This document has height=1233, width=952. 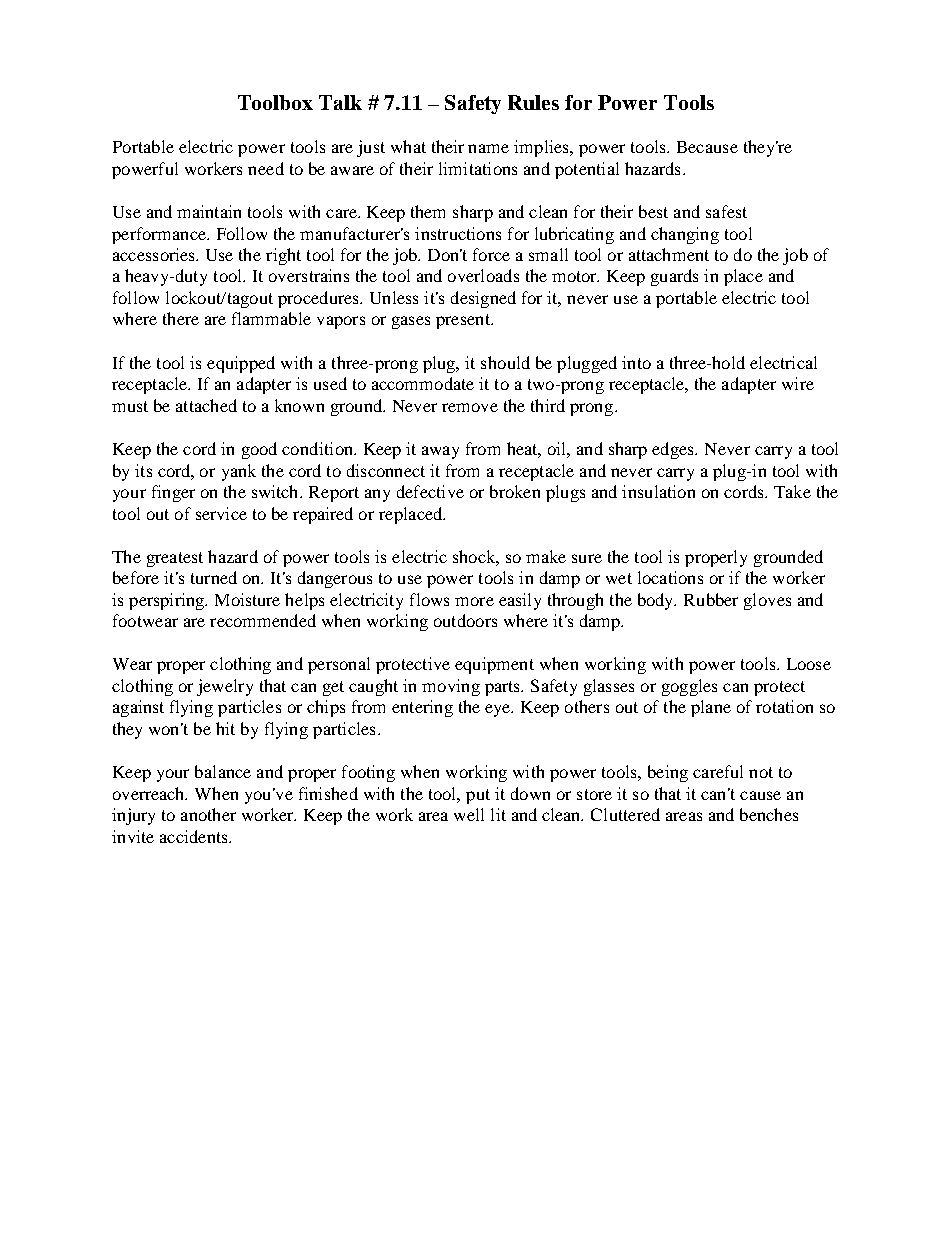 What do you see at coordinates (208, 814) in the document?
I see `another` at bounding box center [208, 814].
